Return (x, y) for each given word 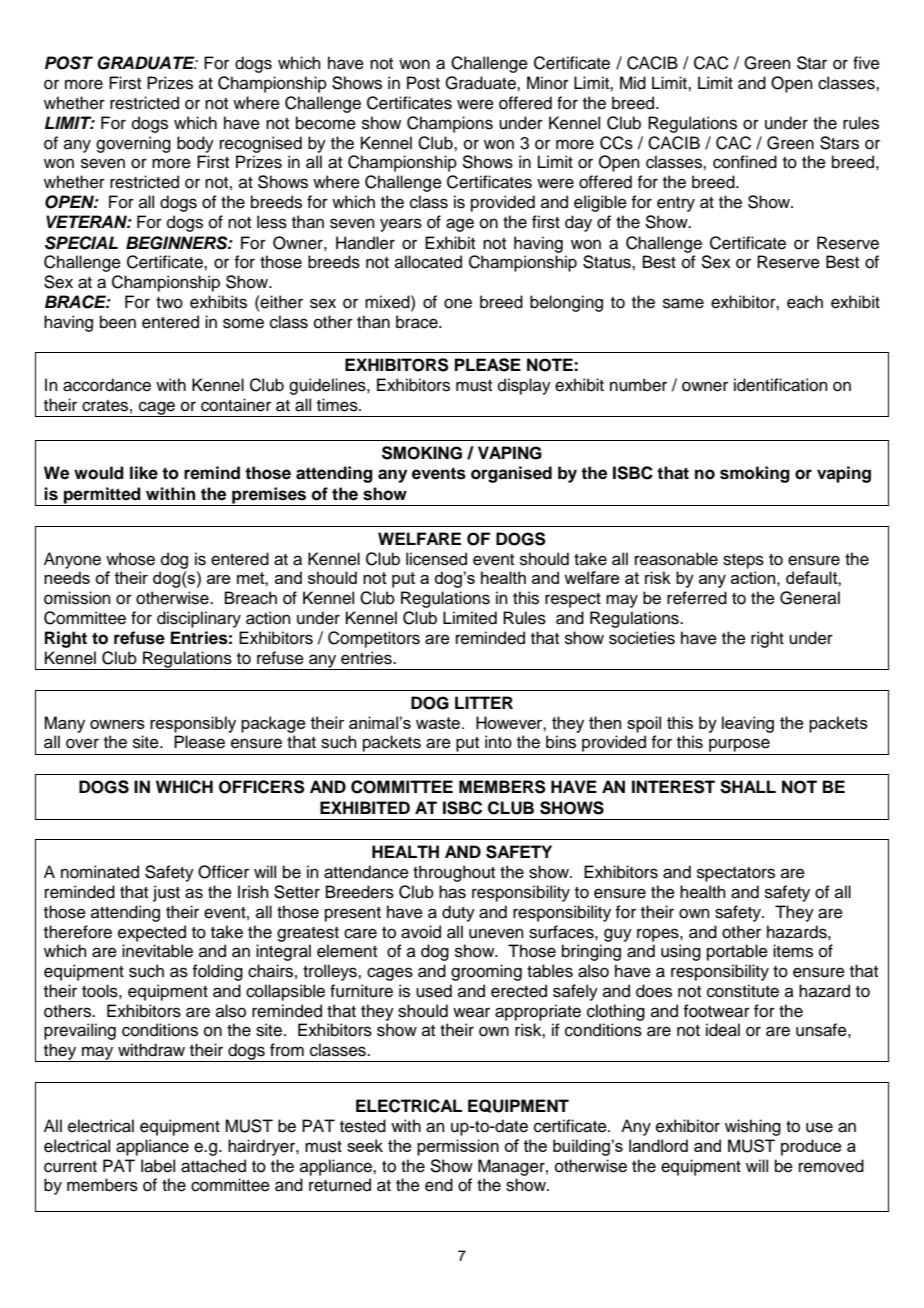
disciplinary (199, 619)
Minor (548, 83)
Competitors (374, 639)
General (810, 598)
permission (458, 1147)
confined (745, 162)
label (158, 1166)
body (195, 144)
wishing (753, 1127)
